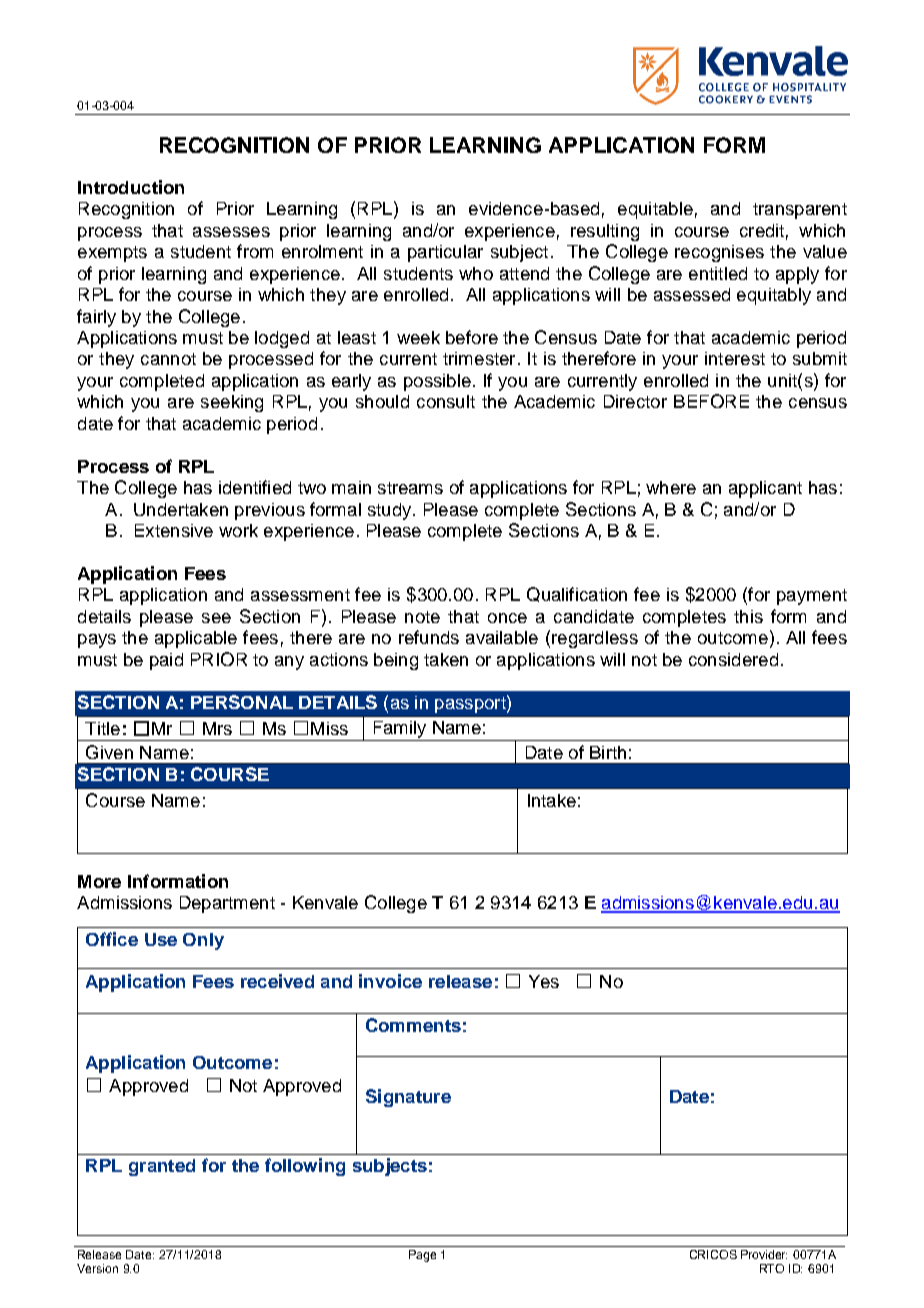  Describe the element at coordinates (544, 981) in the image. I see `Yes` at that location.
